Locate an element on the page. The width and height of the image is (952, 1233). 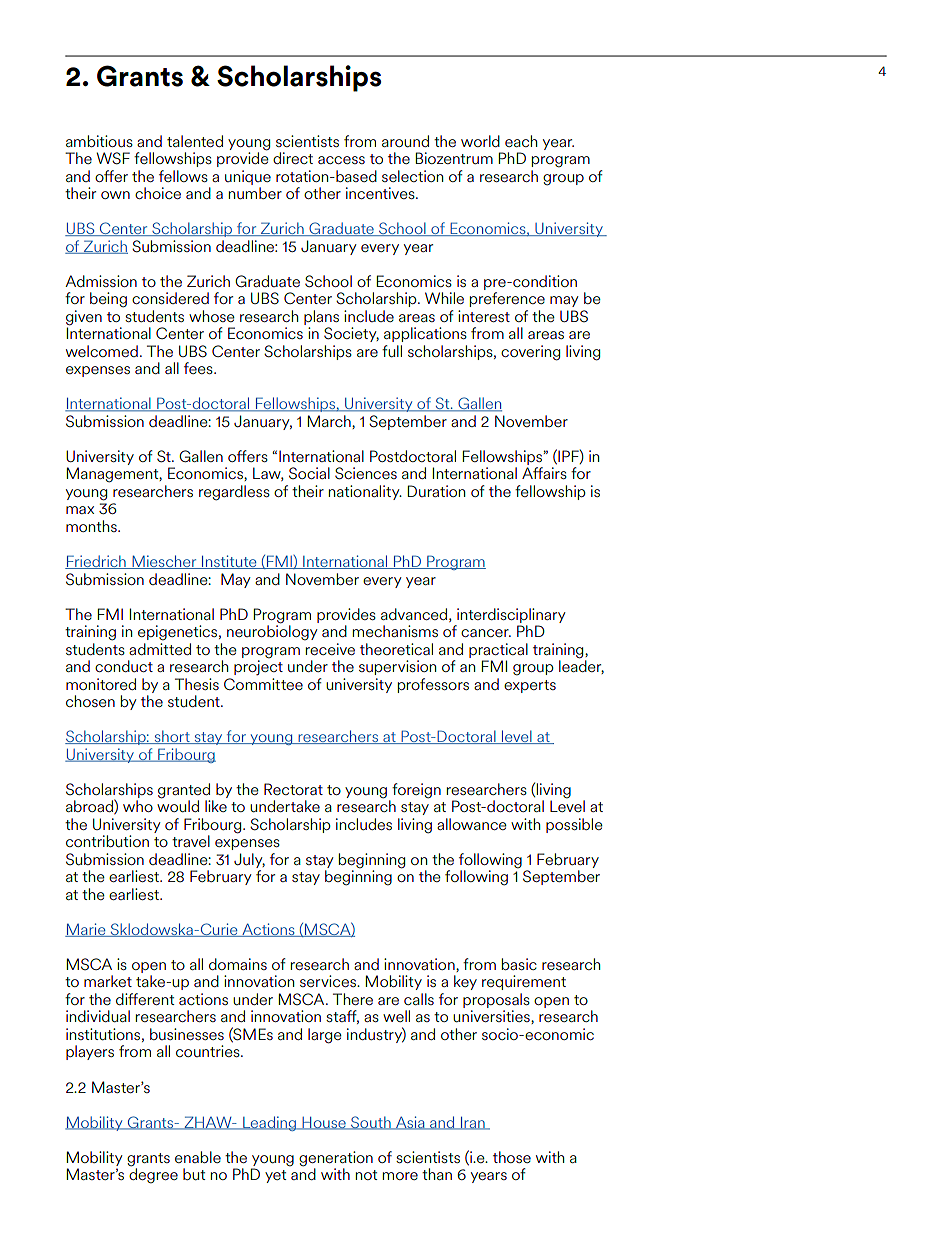
those is located at coordinates (512, 1157).
